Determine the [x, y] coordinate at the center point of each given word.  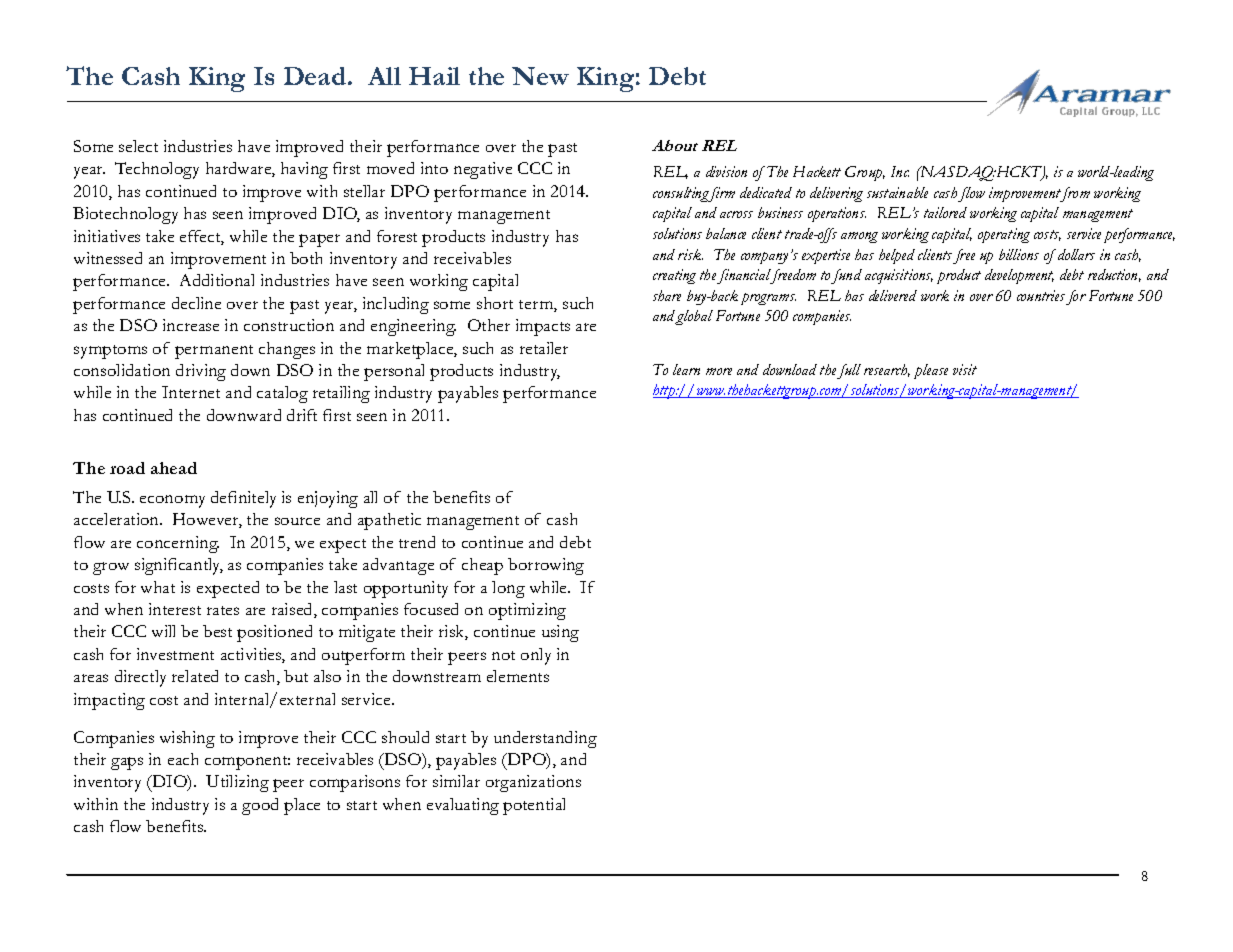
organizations [533, 783]
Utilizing [237, 783]
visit [965, 369]
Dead [316, 76]
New [540, 76]
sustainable [897, 192]
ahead [174, 468]
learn [686, 369]
